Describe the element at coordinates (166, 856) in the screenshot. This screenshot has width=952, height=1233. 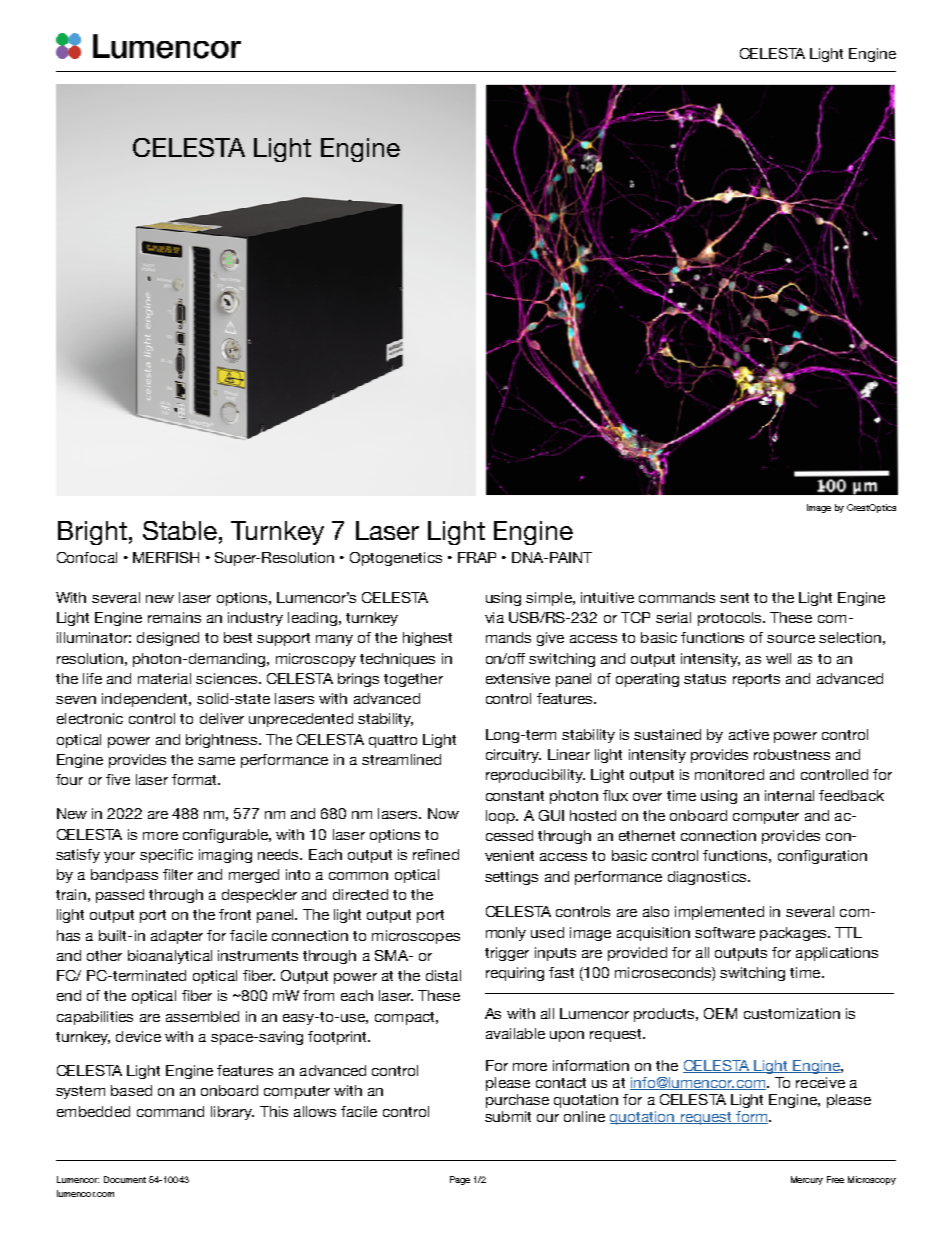
I see `specific` at that location.
